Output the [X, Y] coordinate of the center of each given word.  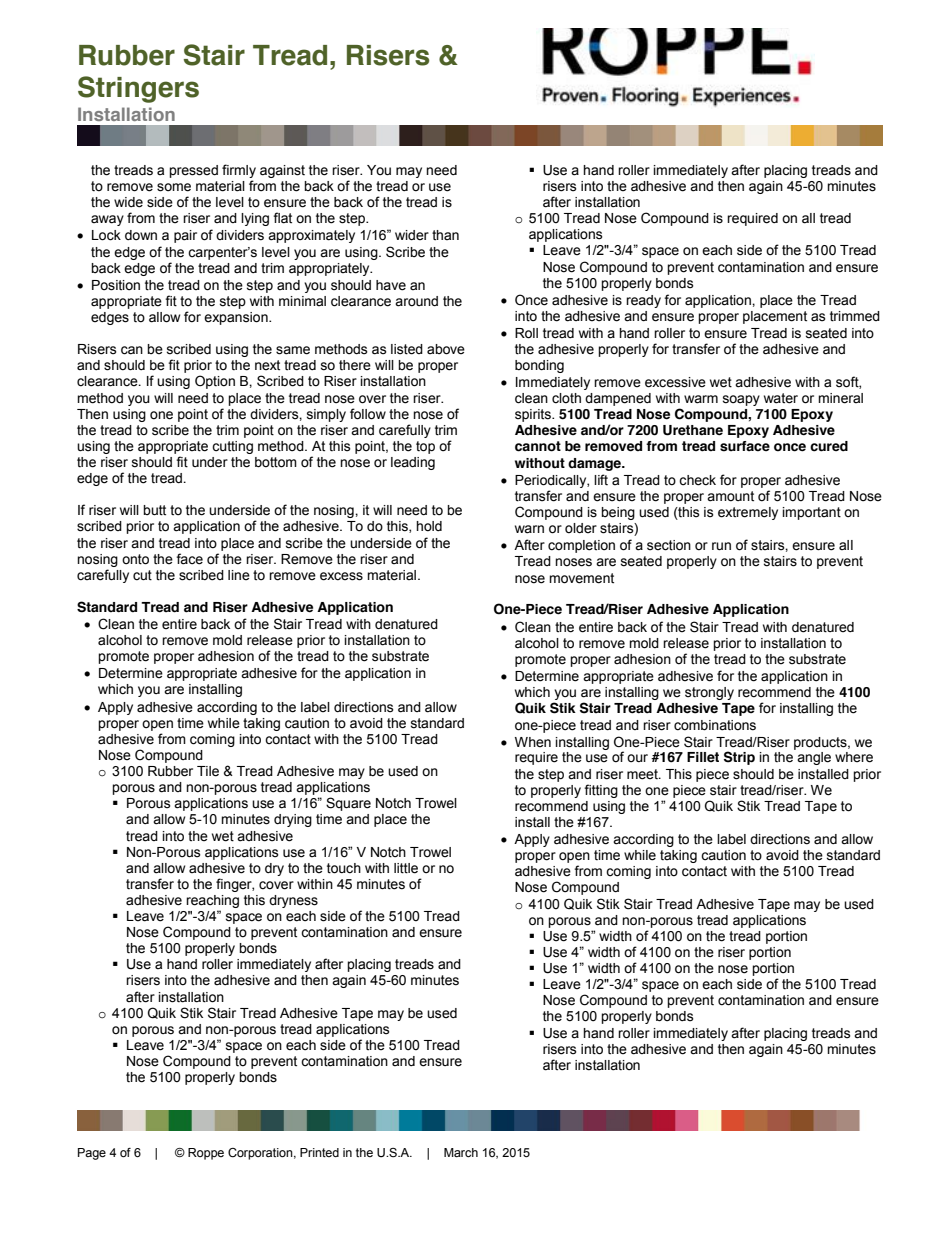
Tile [208, 771]
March [461, 1153]
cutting [232, 447]
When [533, 742]
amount [730, 496]
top [425, 447]
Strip [739, 758]
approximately [311, 236]
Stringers [138, 89]
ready [643, 301]
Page [92, 1154]
